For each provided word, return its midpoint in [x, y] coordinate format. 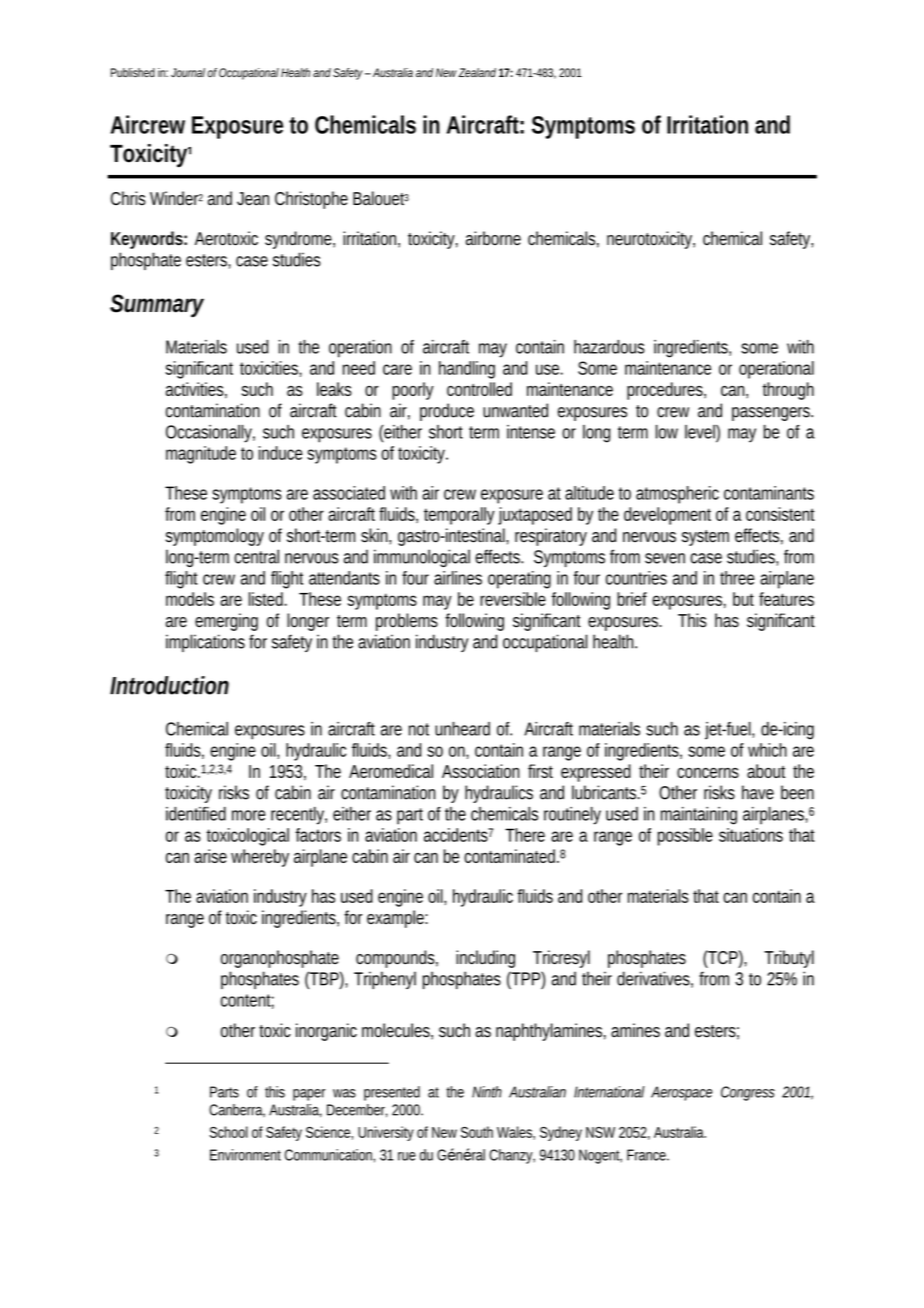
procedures [666, 391]
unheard [462, 729]
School [229, 1132]
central [256, 556]
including [485, 959]
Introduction [169, 685]
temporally [459, 516]
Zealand [477, 72]
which [767, 750]
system [705, 538]
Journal [188, 72]
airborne [493, 238]
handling [467, 370]
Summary [157, 306]
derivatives [655, 979]
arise [210, 856]
